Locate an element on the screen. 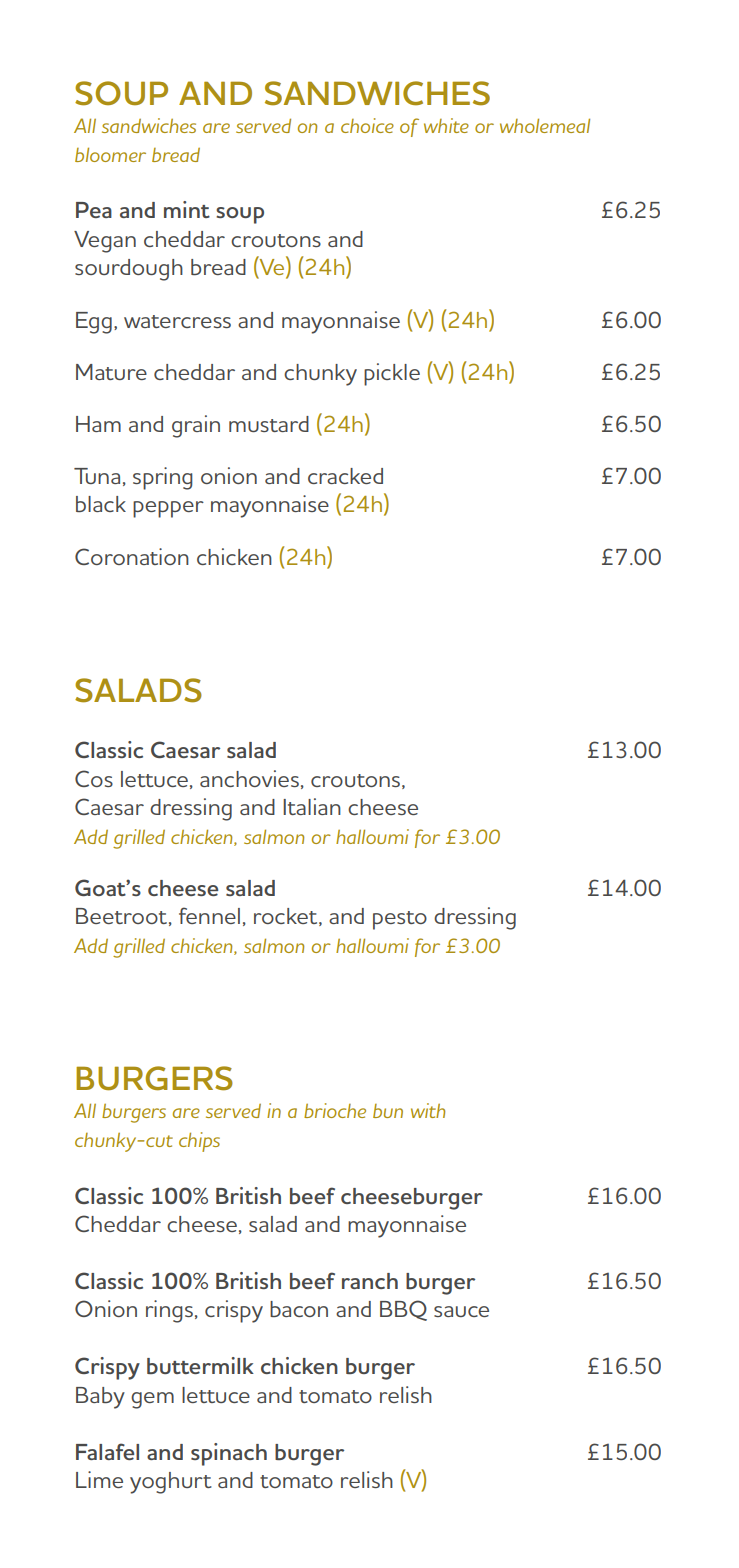 The height and width of the screenshot is (1568, 739). Cos is located at coordinates (94, 778).
